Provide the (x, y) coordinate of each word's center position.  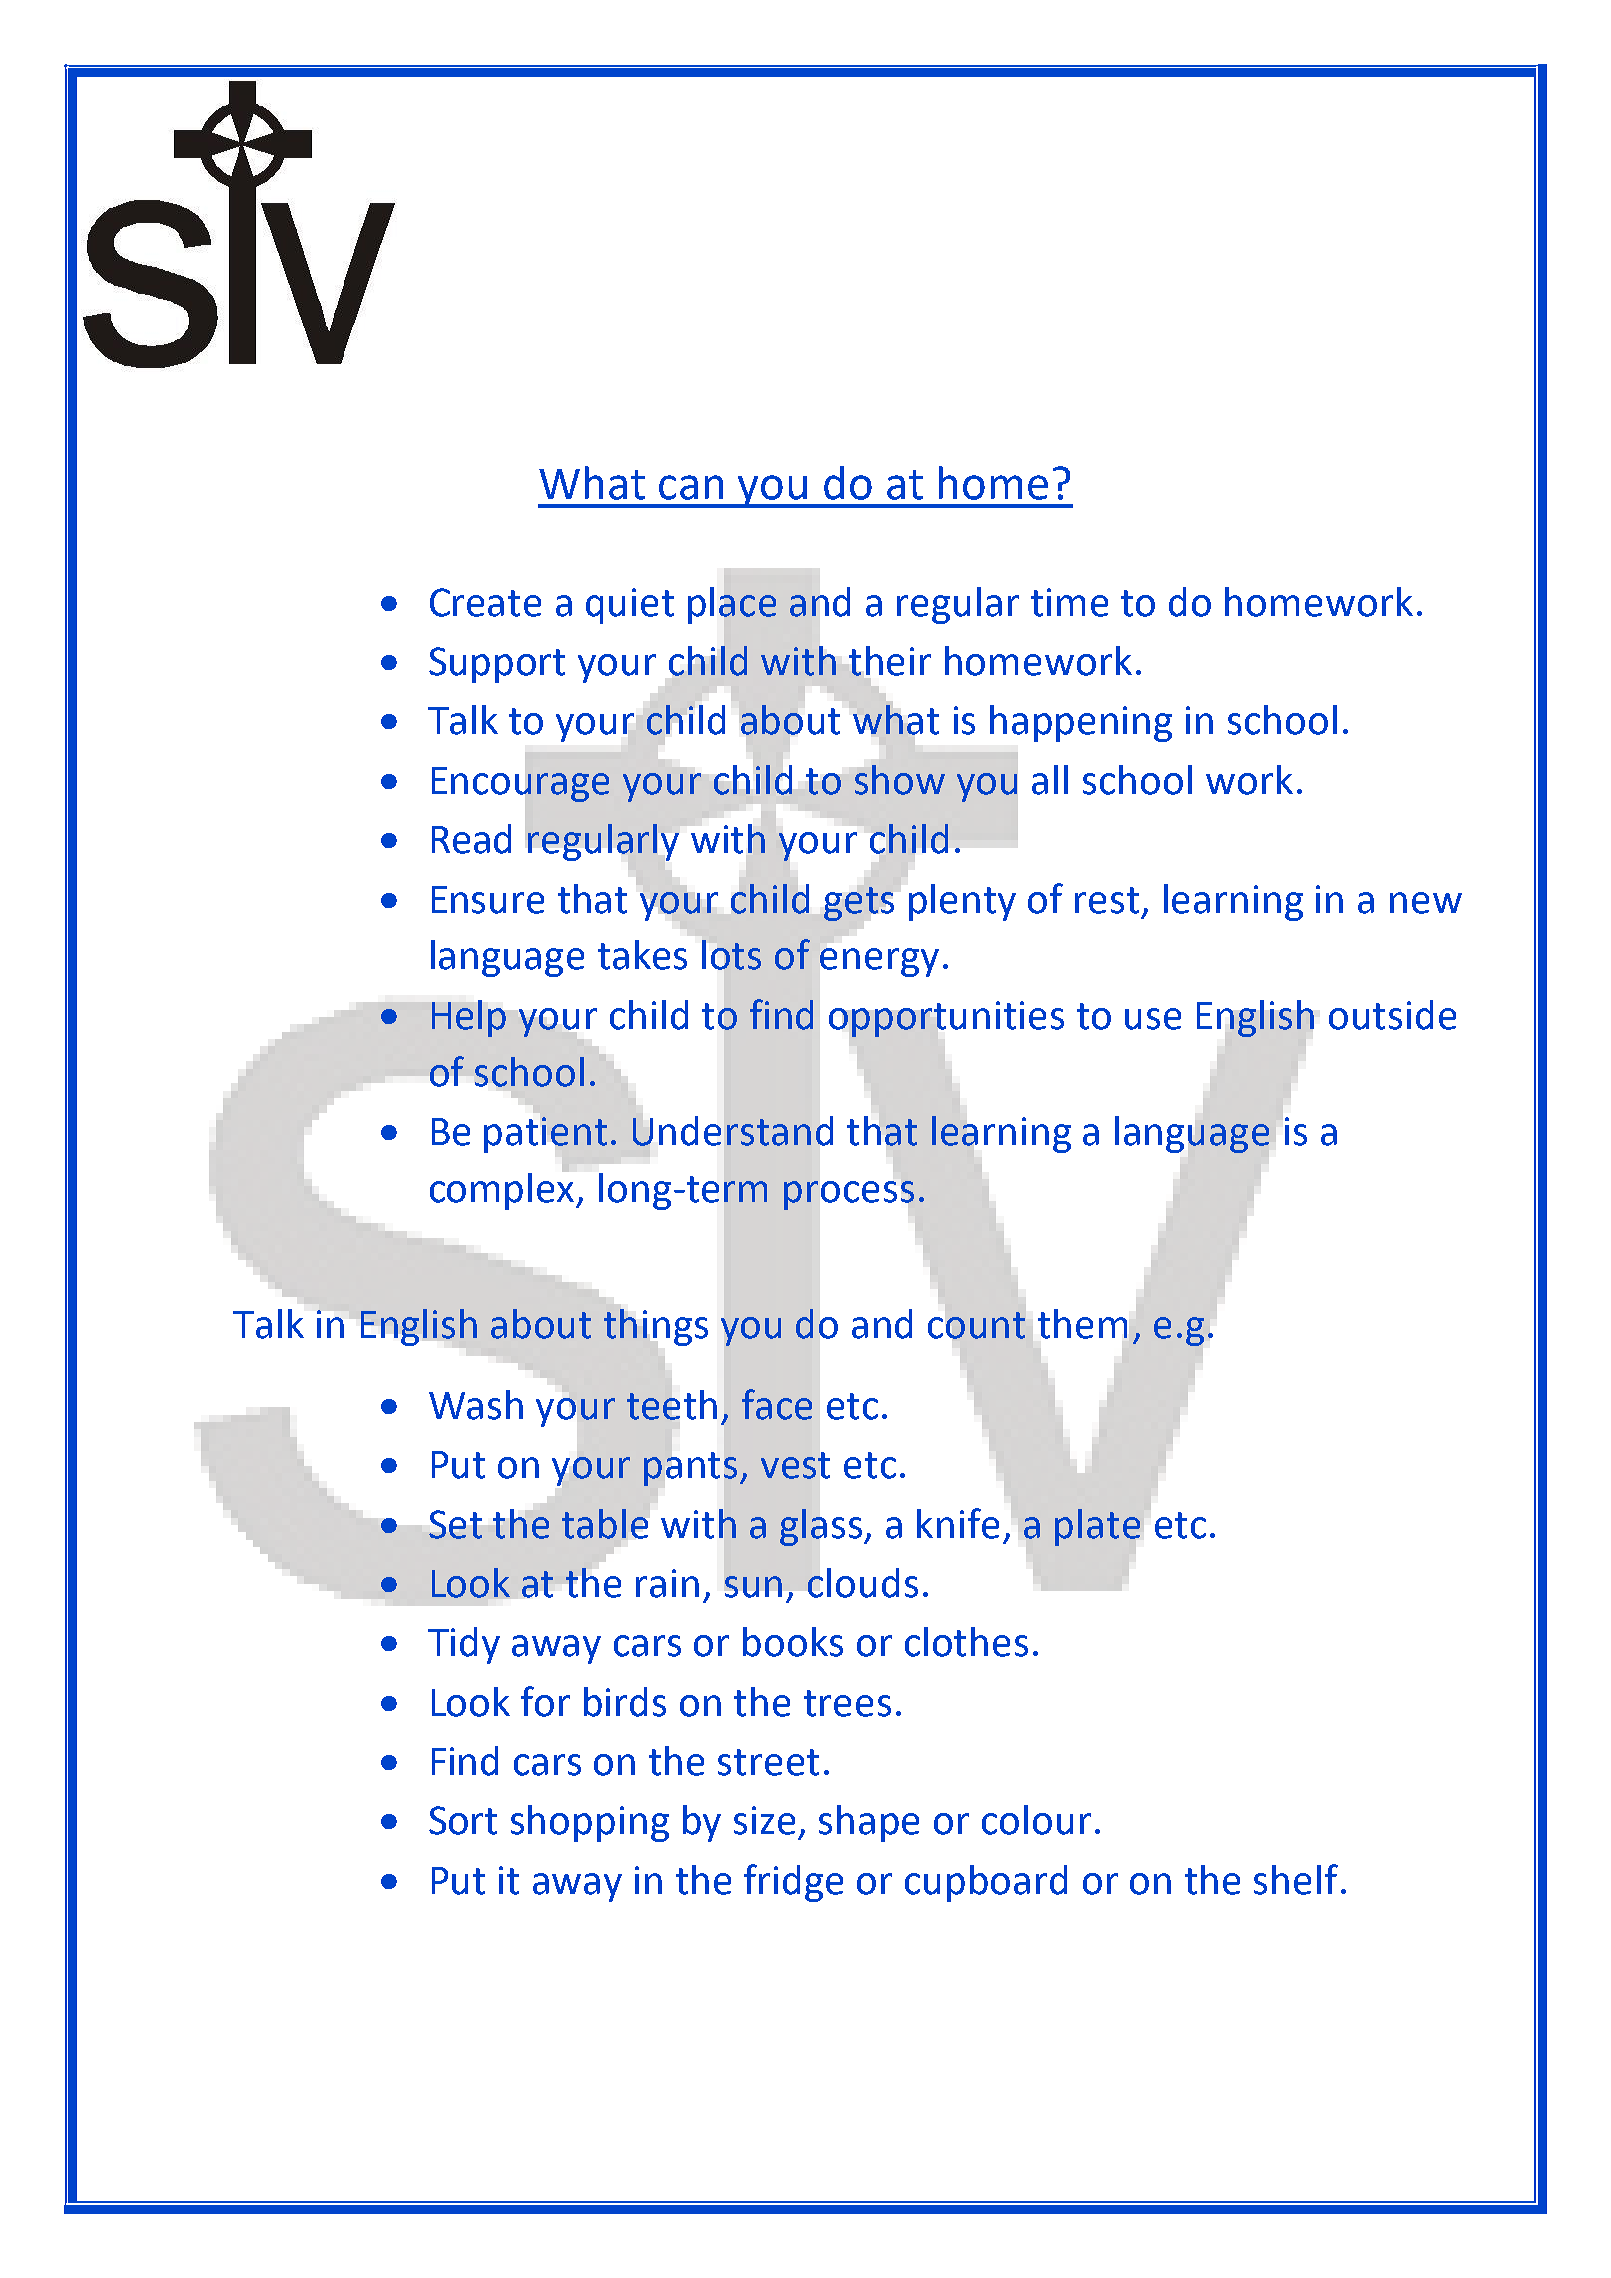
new (1426, 903)
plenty (962, 902)
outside (1392, 1015)
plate (1097, 1527)
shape (869, 1823)
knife (958, 1523)
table (605, 1524)
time (1069, 602)
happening (1081, 723)
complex (504, 1190)
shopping (590, 1823)
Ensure (488, 900)
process (849, 1195)
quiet (630, 606)
